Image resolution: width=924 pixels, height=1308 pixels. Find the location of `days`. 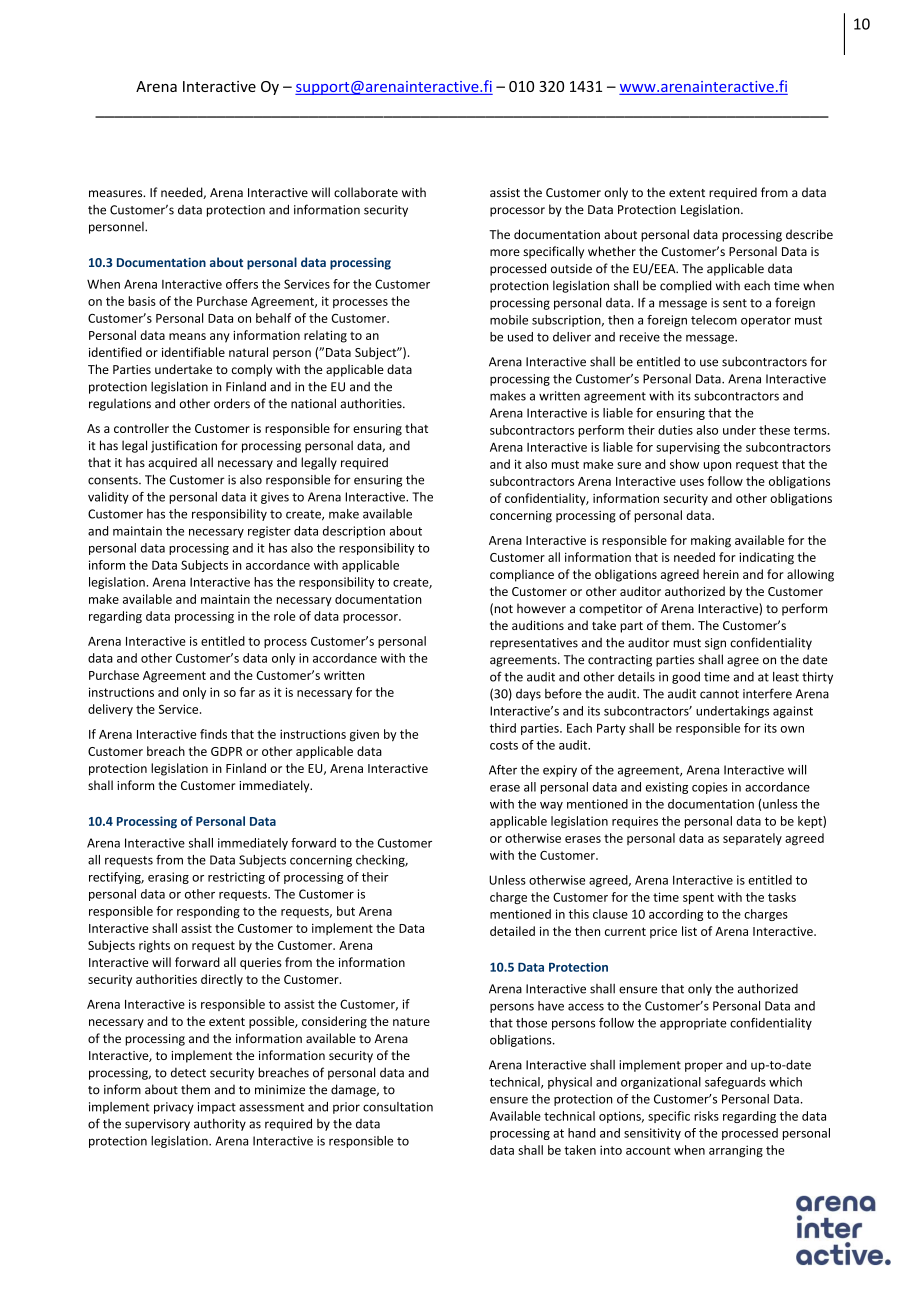

days is located at coordinates (528, 695).
